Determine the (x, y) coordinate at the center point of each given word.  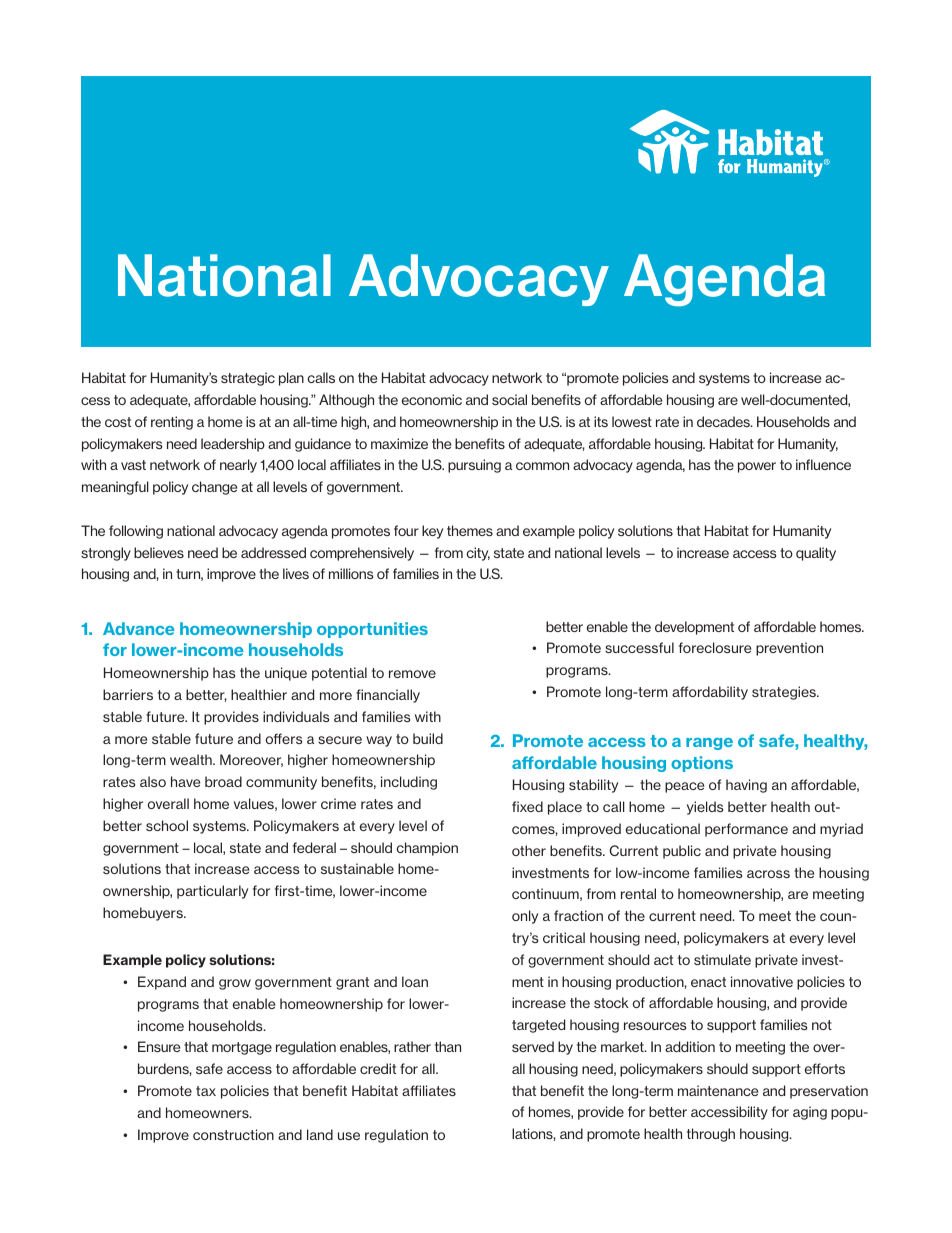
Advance (139, 628)
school (167, 825)
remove (412, 674)
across (768, 874)
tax (206, 1091)
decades (724, 421)
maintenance (718, 1090)
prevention (789, 649)
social (509, 399)
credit (378, 1068)
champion (427, 849)
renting (172, 423)
